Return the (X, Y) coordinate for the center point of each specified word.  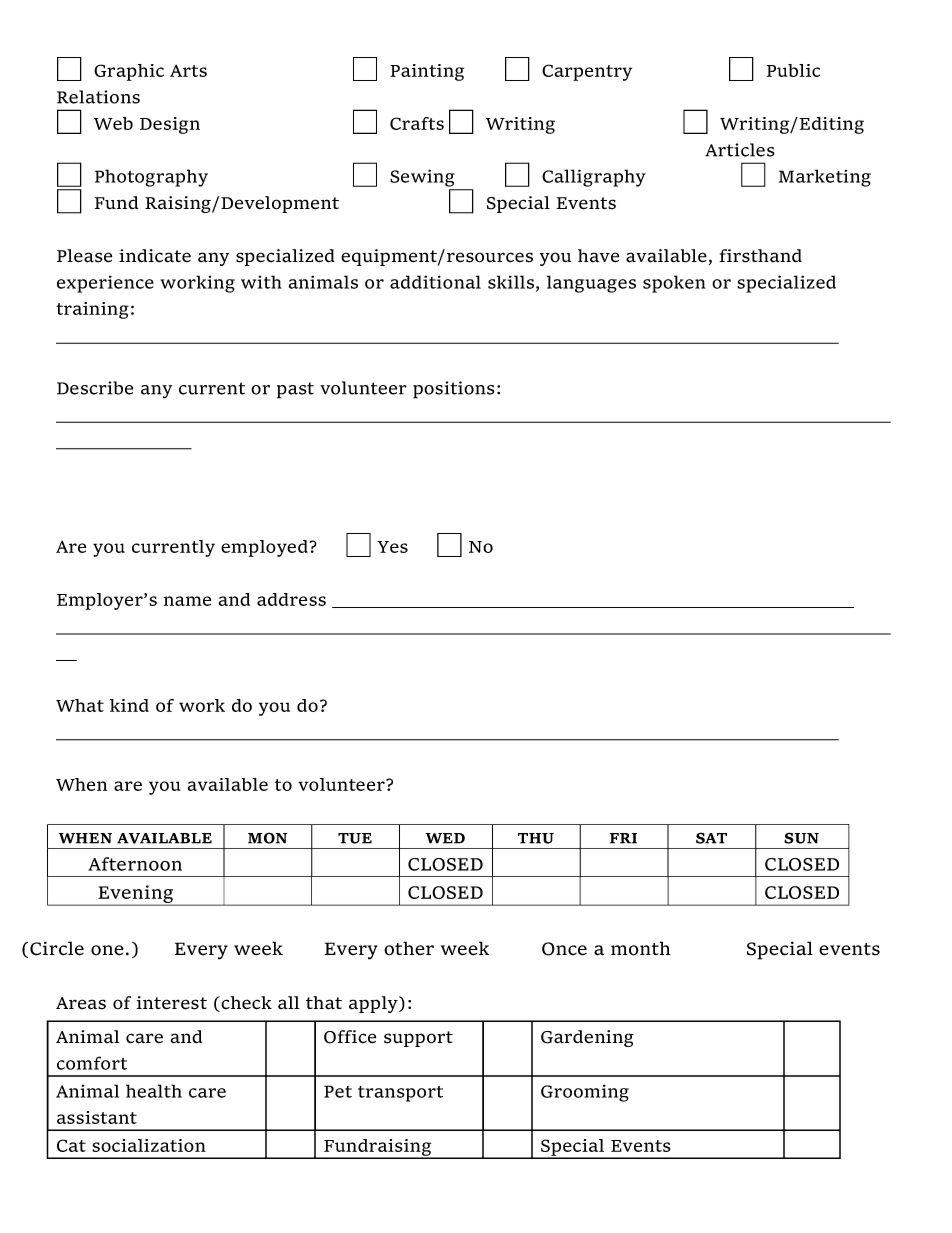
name (187, 601)
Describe (95, 388)
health (154, 1091)
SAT (711, 838)
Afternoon (135, 864)
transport (400, 1094)
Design (170, 125)
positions (454, 390)
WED (445, 838)
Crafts (417, 123)
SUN (801, 838)
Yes (392, 547)
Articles (740, 150)
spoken (674, 284)
